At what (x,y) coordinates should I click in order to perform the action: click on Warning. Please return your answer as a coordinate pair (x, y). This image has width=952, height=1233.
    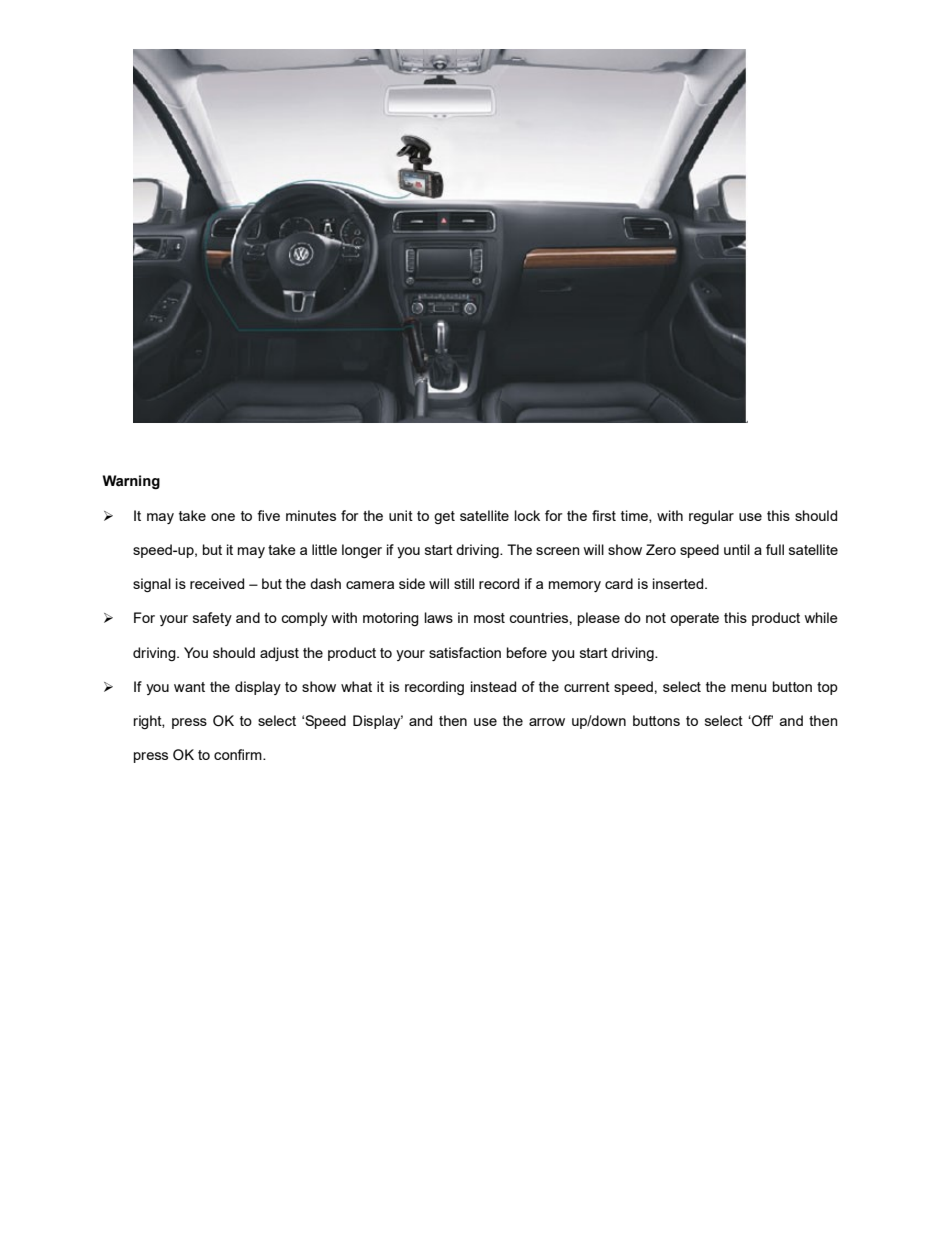
    Looking at the image, I should click on (131, 482).
